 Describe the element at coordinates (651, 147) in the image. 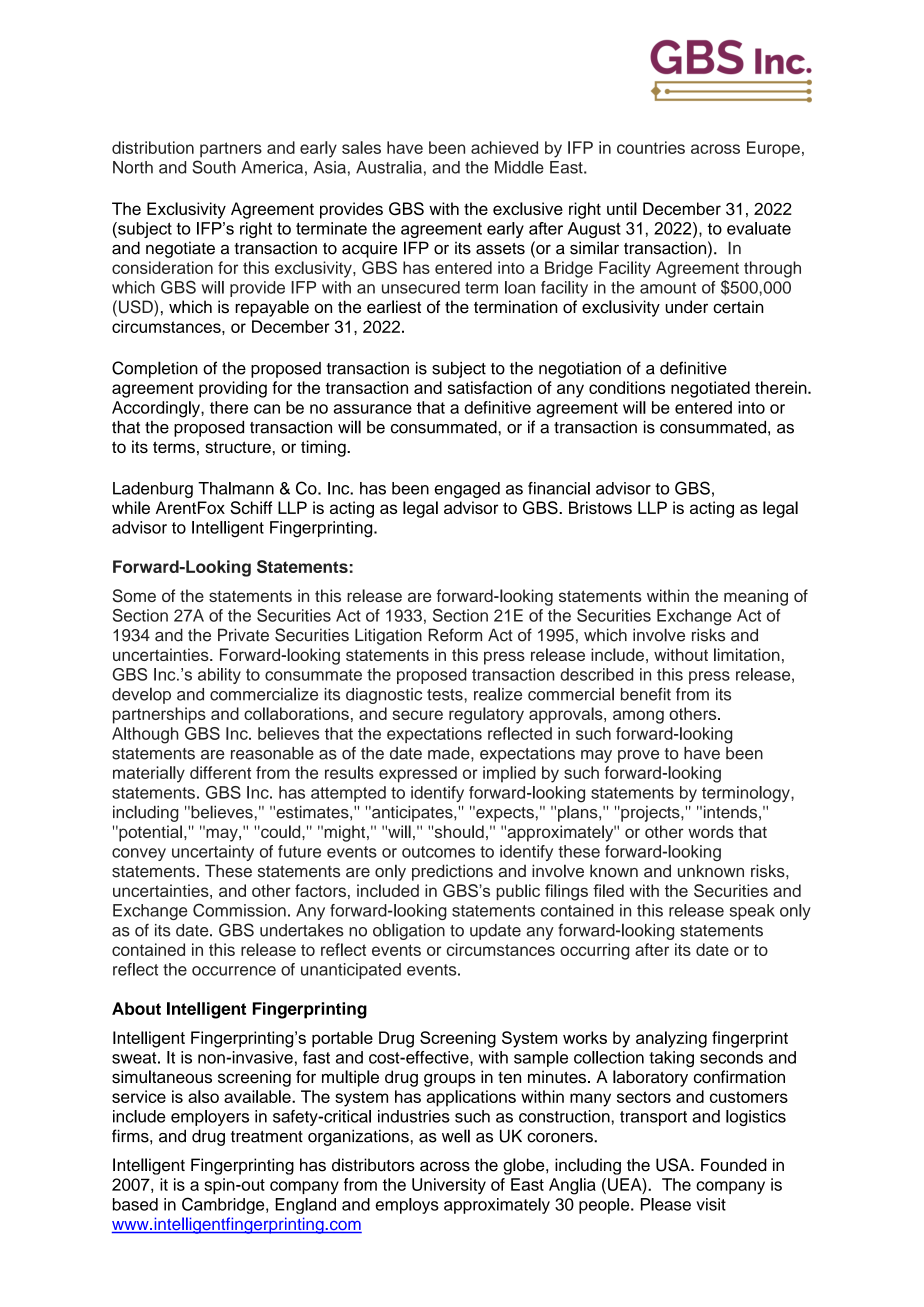

I see `countries` at that location.
